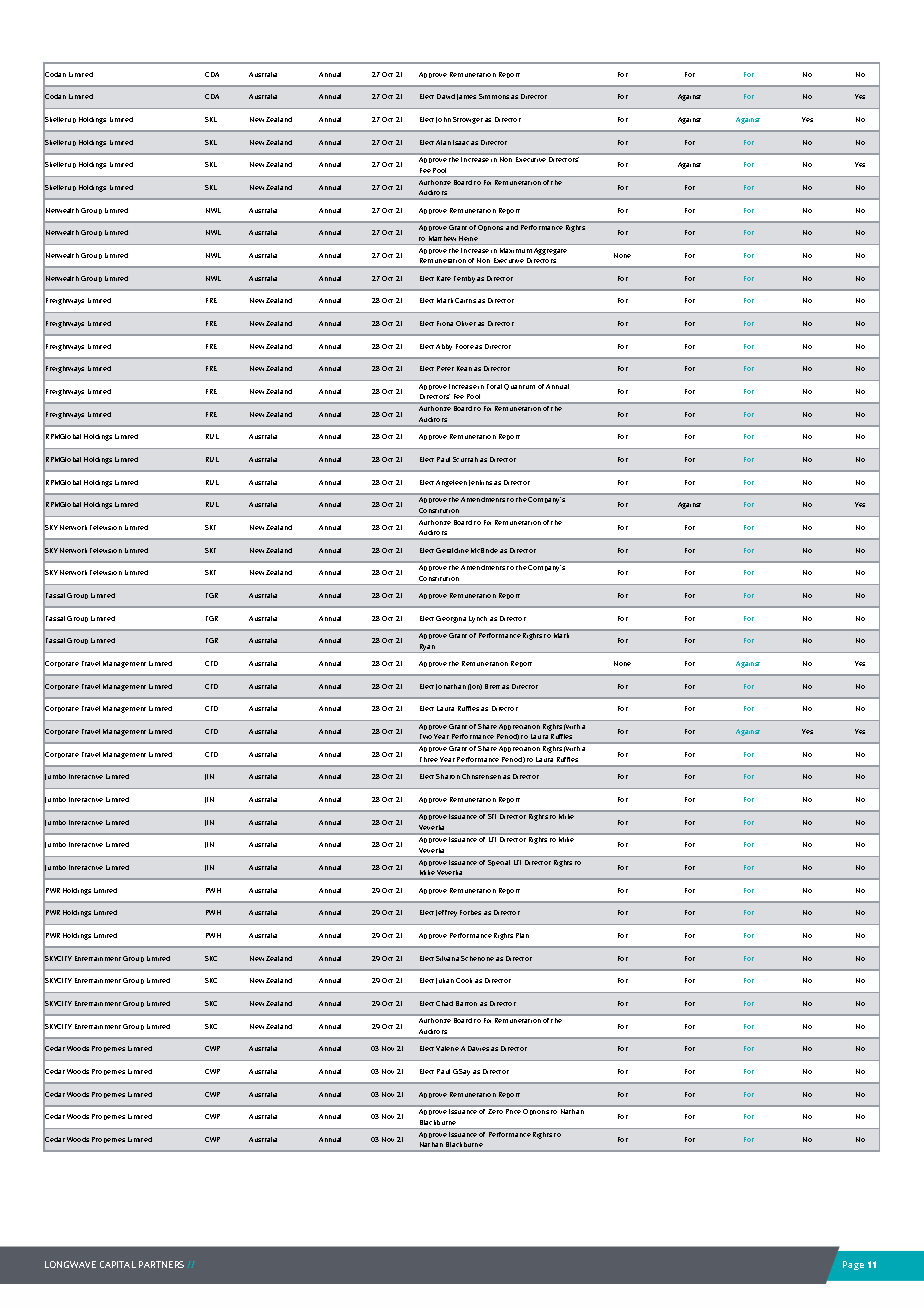  Describe the element at coordinates (161, 1264) in the screenshot. I see `PARTNERS` at that location.
